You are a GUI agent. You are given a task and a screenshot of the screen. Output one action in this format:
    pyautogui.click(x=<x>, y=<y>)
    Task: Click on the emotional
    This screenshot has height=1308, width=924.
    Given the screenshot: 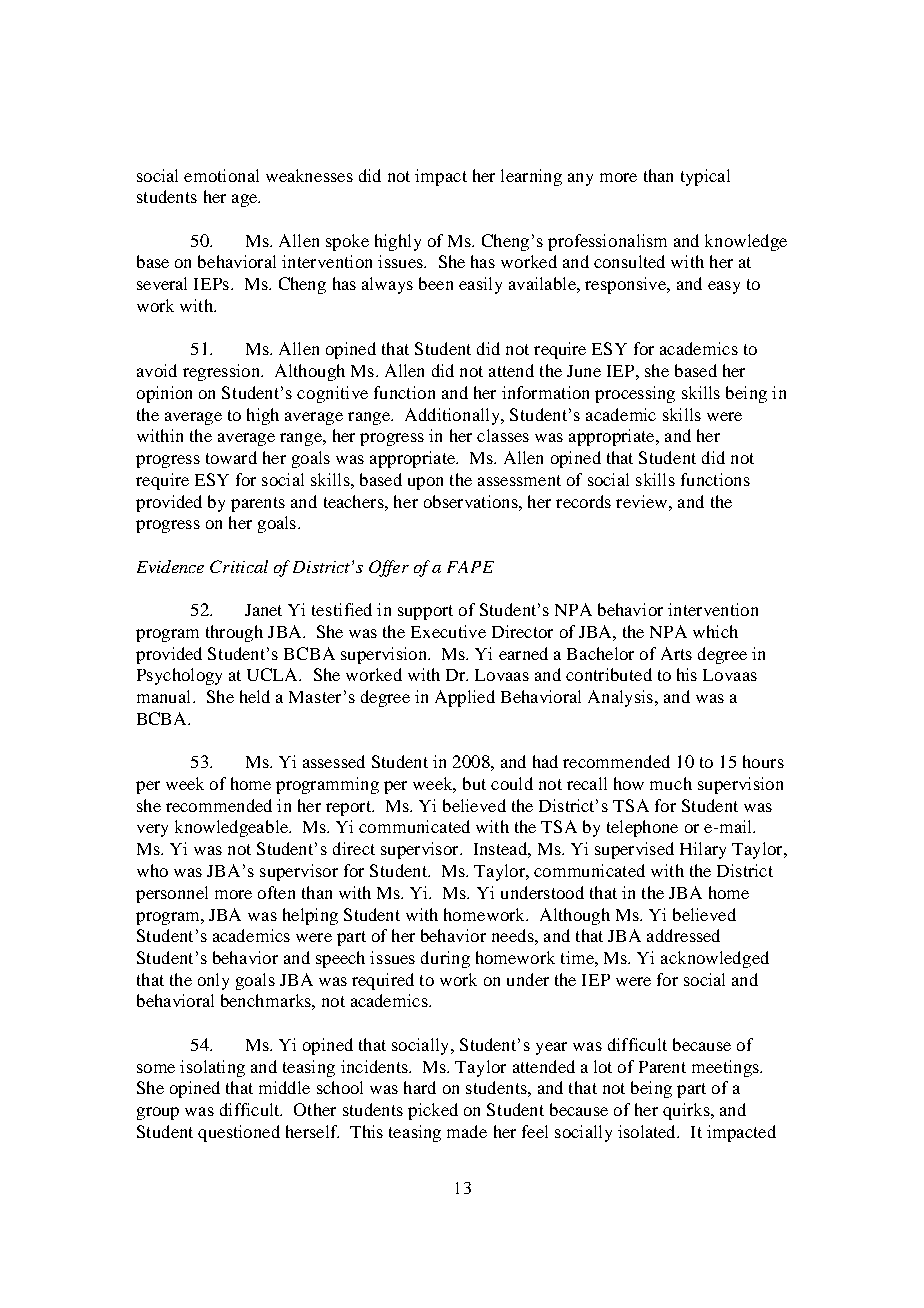 What is the action you would take?
    pyautogui.click(x=221, y=175)
